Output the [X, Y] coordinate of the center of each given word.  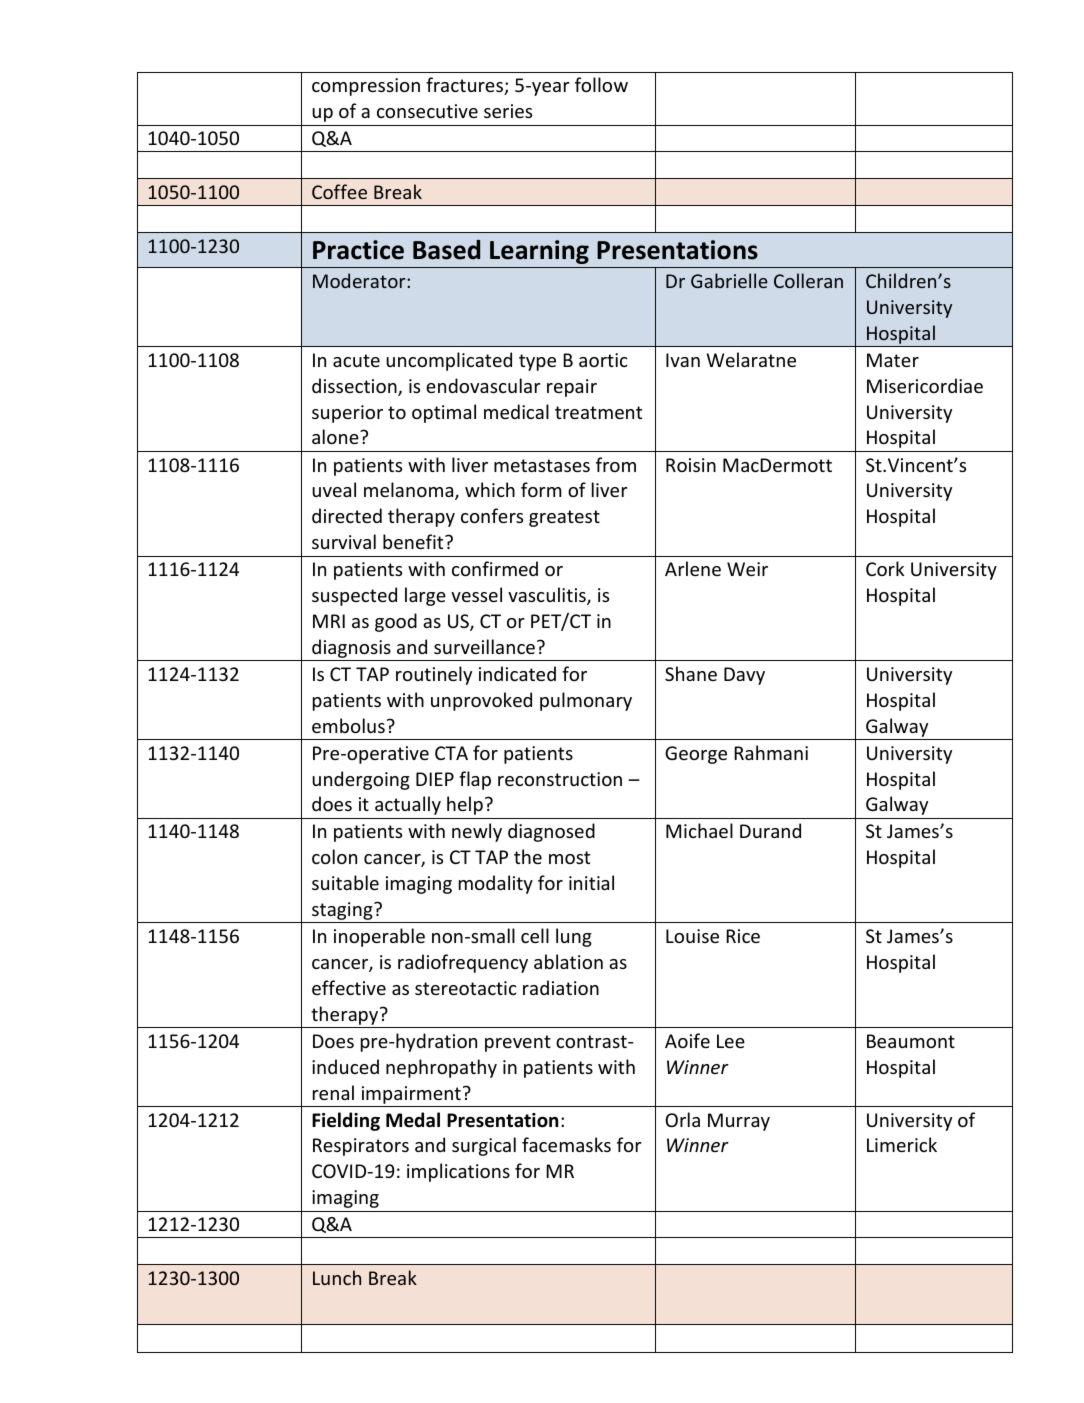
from [616, 464]
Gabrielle [729, 280]
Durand [770, 830]
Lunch [337, 1277]
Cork [885, 568]
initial [591, 882]
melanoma [410, 491]
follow [601, 84]
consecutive [427, 111]
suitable [345, 882]
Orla [682, 1119]
